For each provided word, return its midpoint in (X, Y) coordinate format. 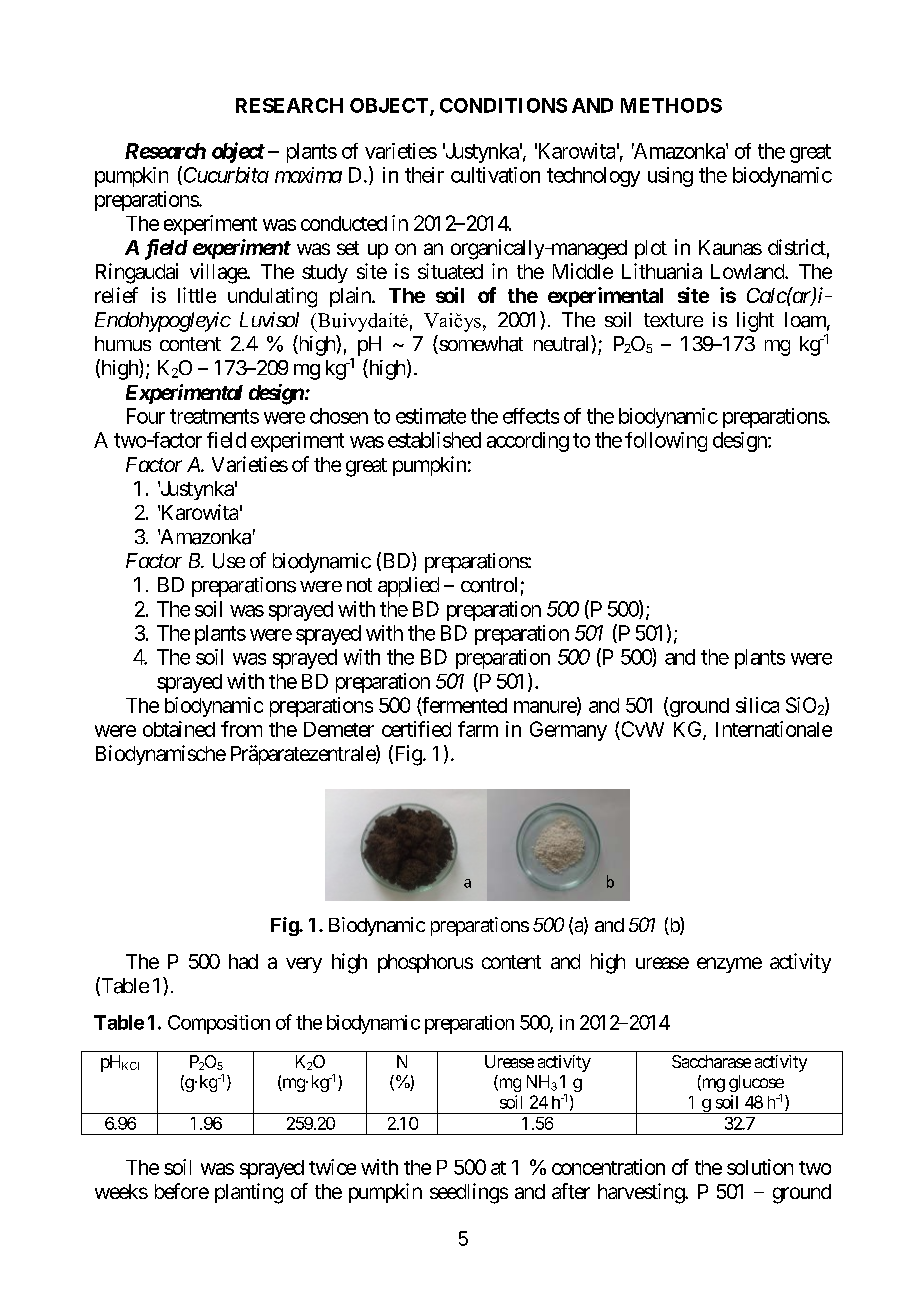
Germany (568, 731)
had (243, 961)
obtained (179, 729)
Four (146, 416)
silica (757, 705)
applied (408, 587)
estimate (431, 416)
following (666, 442)
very (304, 965)
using (670, 177)
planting (249, 1193)
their (424, 175)
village (219, 273)
